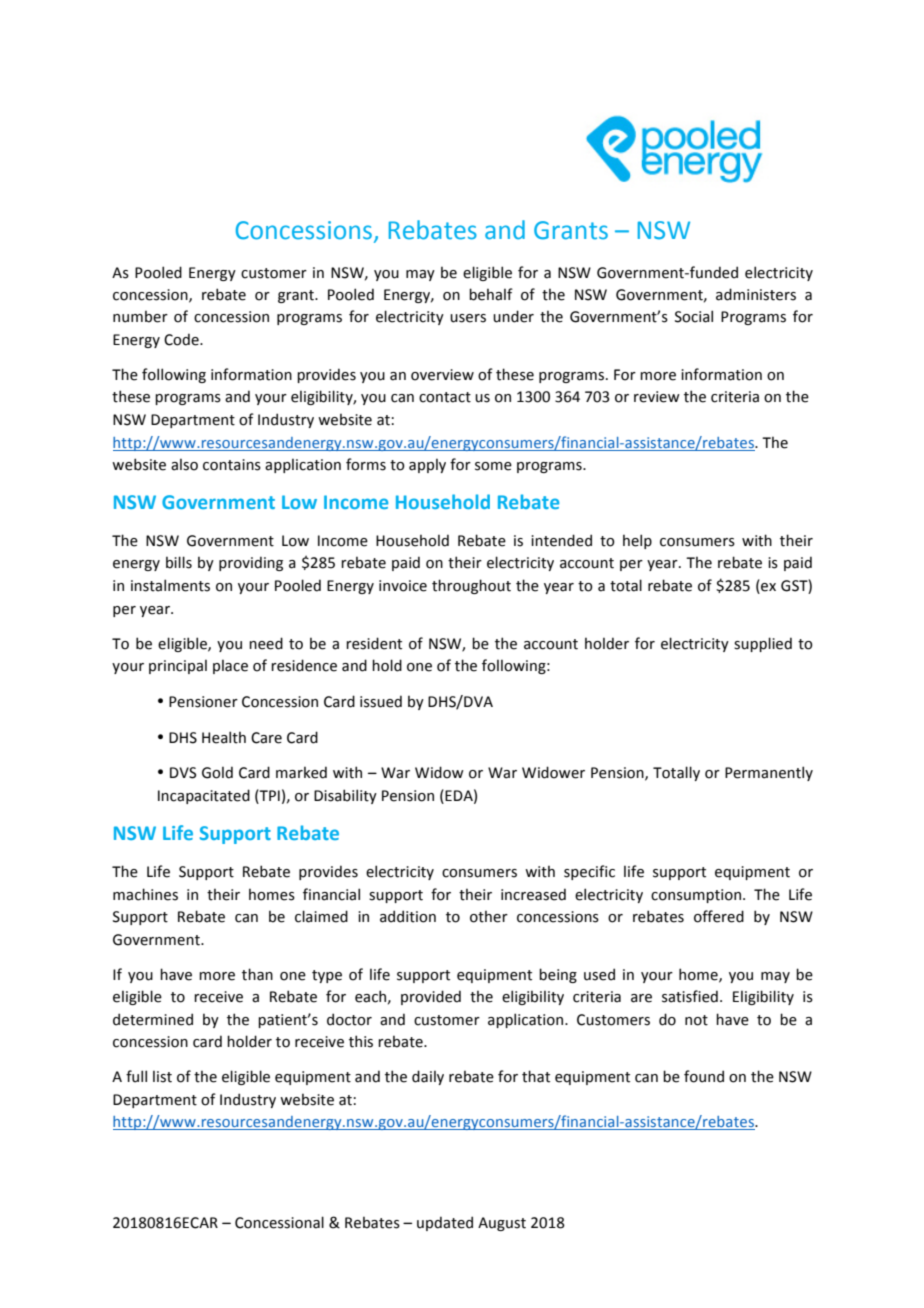 Image resolution: width=924 pixels, height=1308 pixels. Describe the element at coordinates (471, 586) in the image. I see `throughout` at that location.
